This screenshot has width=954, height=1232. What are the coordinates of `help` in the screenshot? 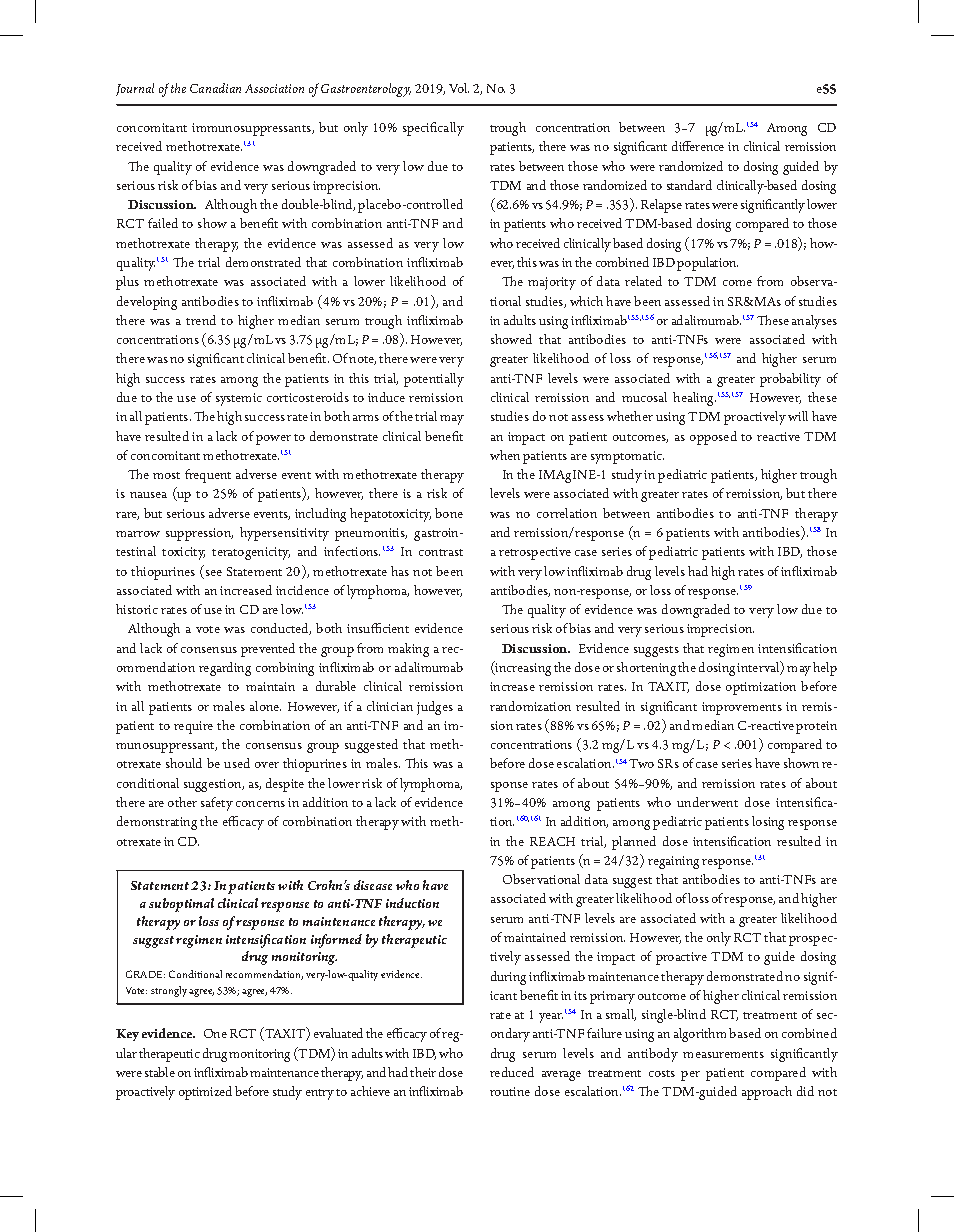 It's located at (825, 669).
